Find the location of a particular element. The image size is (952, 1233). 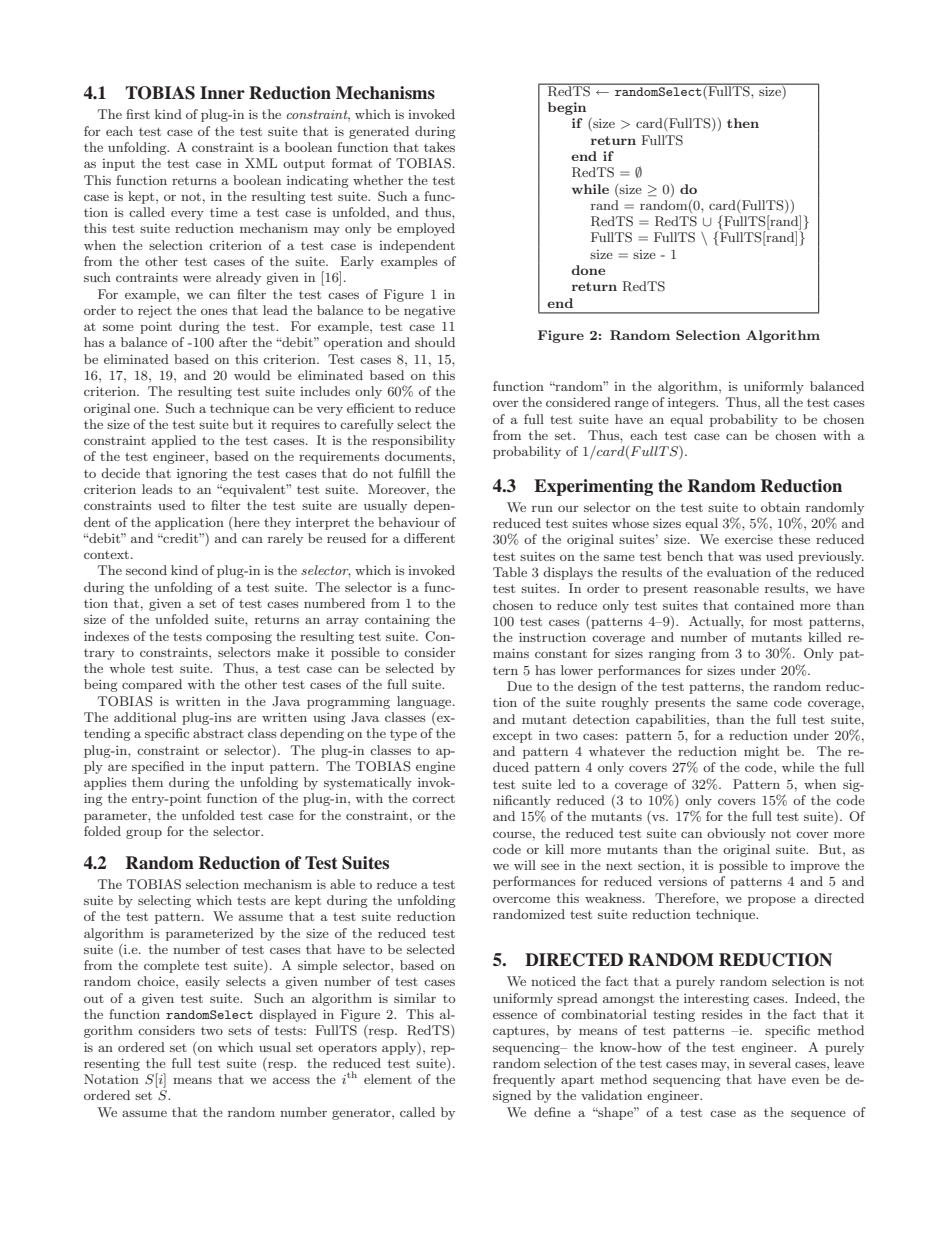

after is located at coordinates (233, 342).
